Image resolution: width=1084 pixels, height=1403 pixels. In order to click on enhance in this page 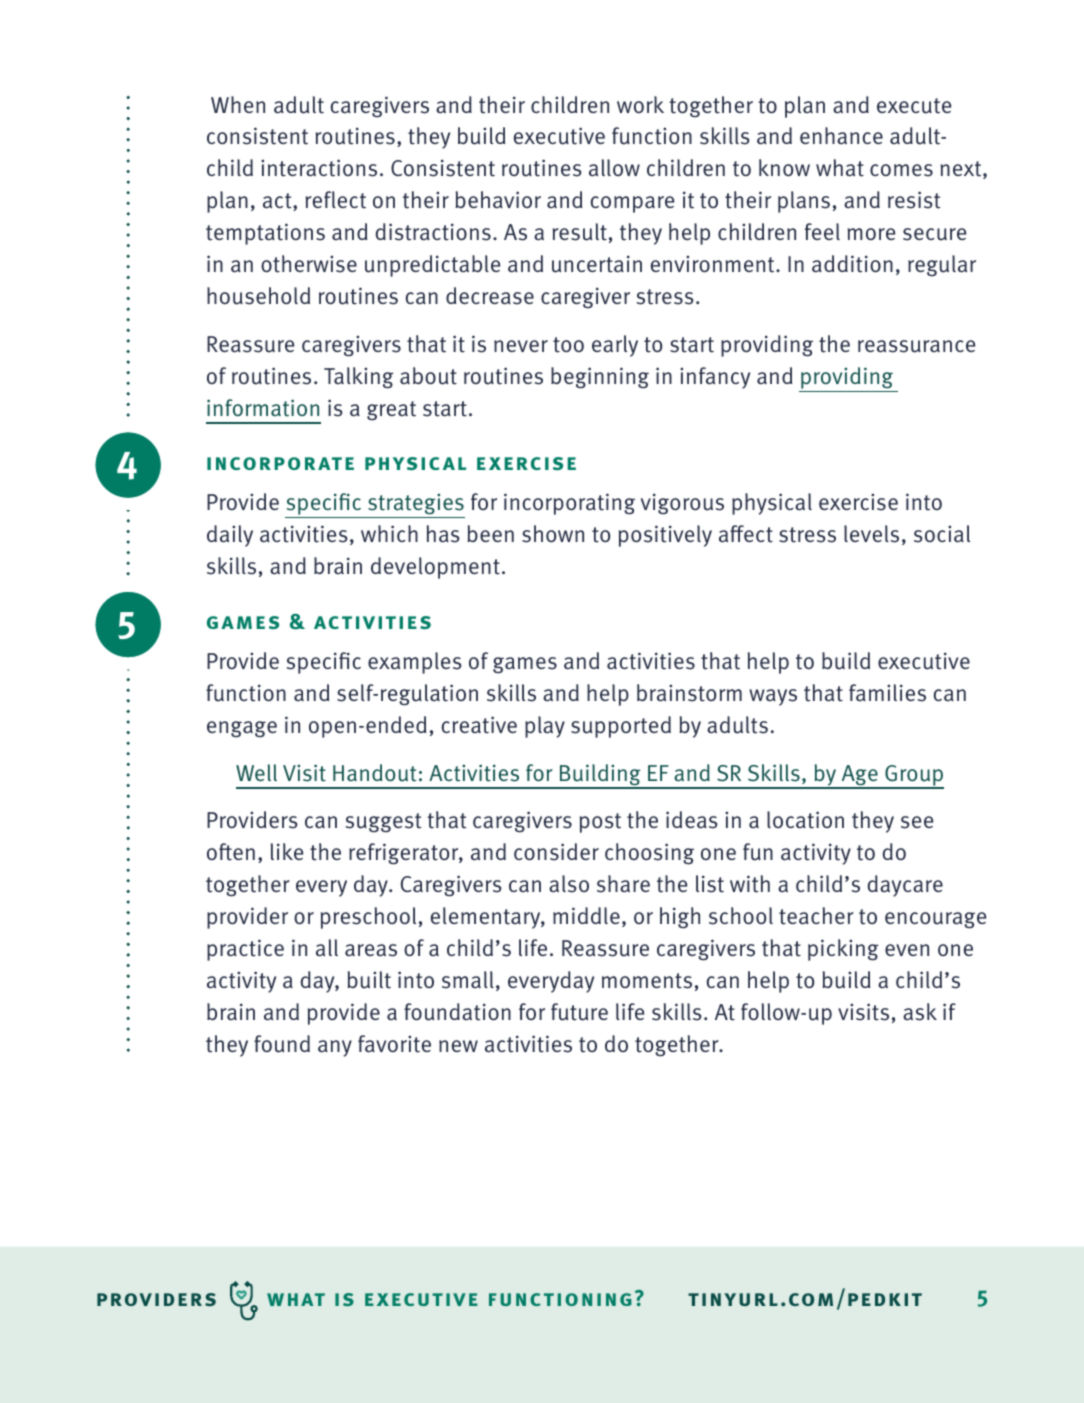, I will do `click(841, 136)`.
